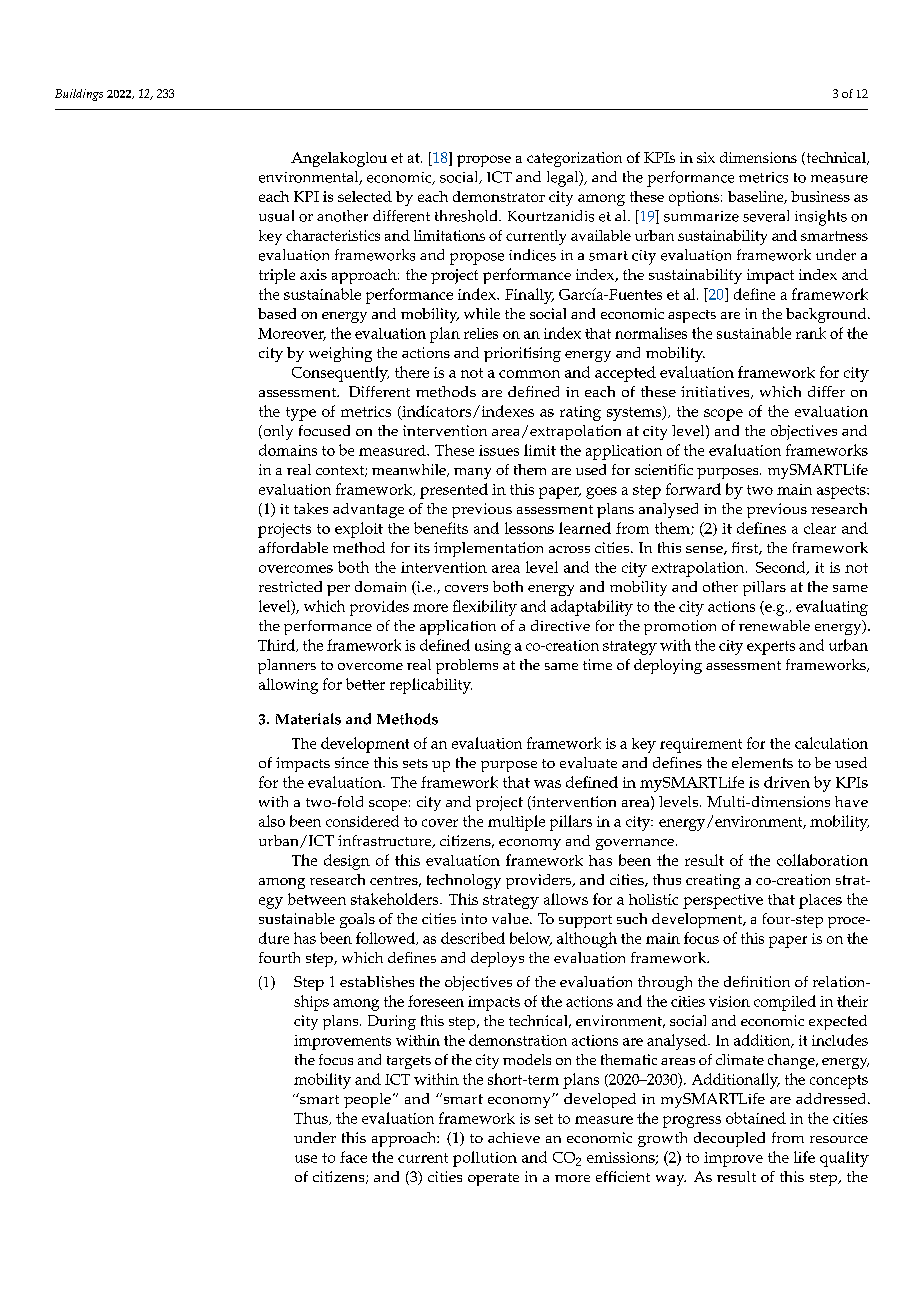  What do you see at coordinates (415, 763) in the document?
I see `sets` at bounding box center [415, 763].
